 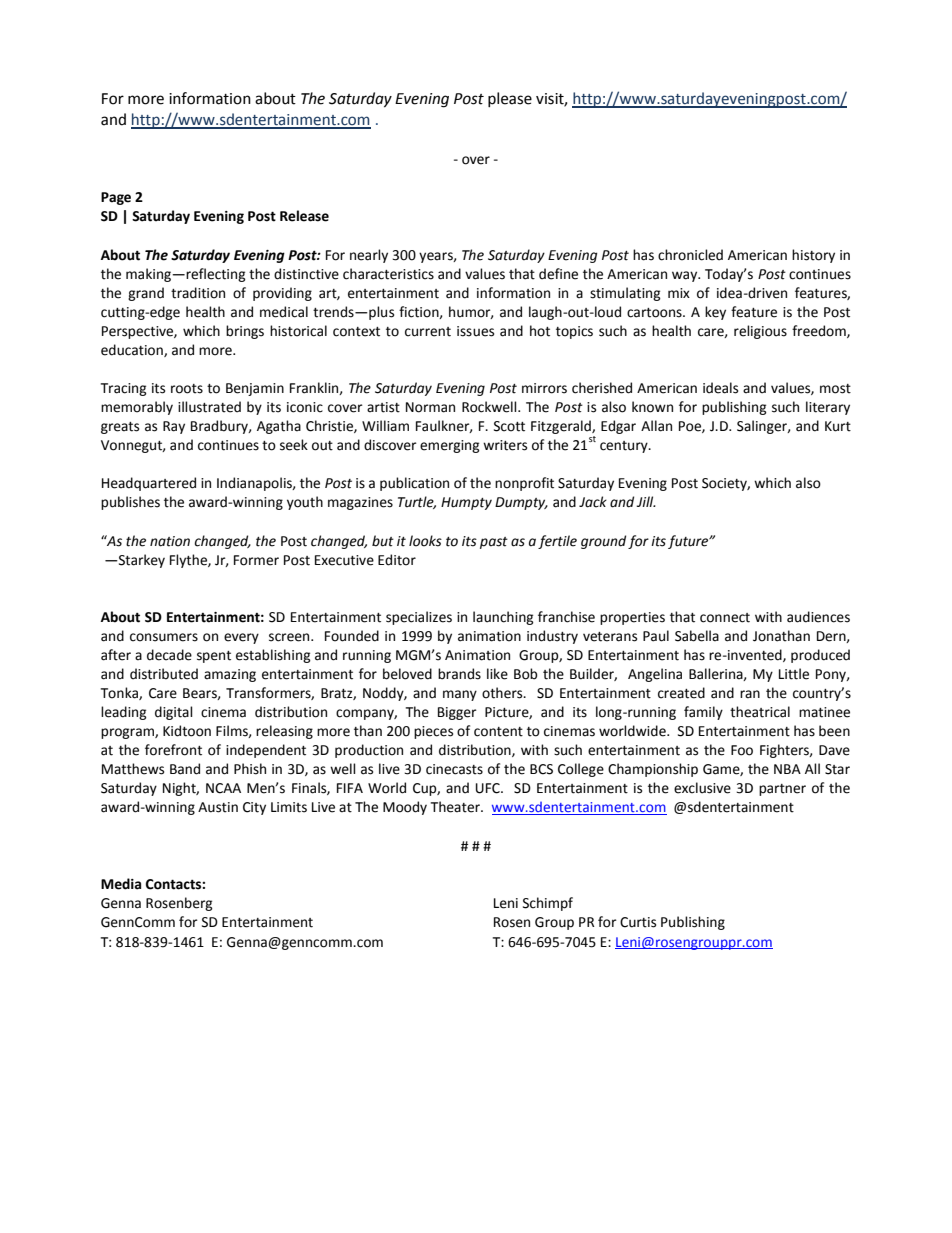 I want to click on please, so click(x=510, y=99).
